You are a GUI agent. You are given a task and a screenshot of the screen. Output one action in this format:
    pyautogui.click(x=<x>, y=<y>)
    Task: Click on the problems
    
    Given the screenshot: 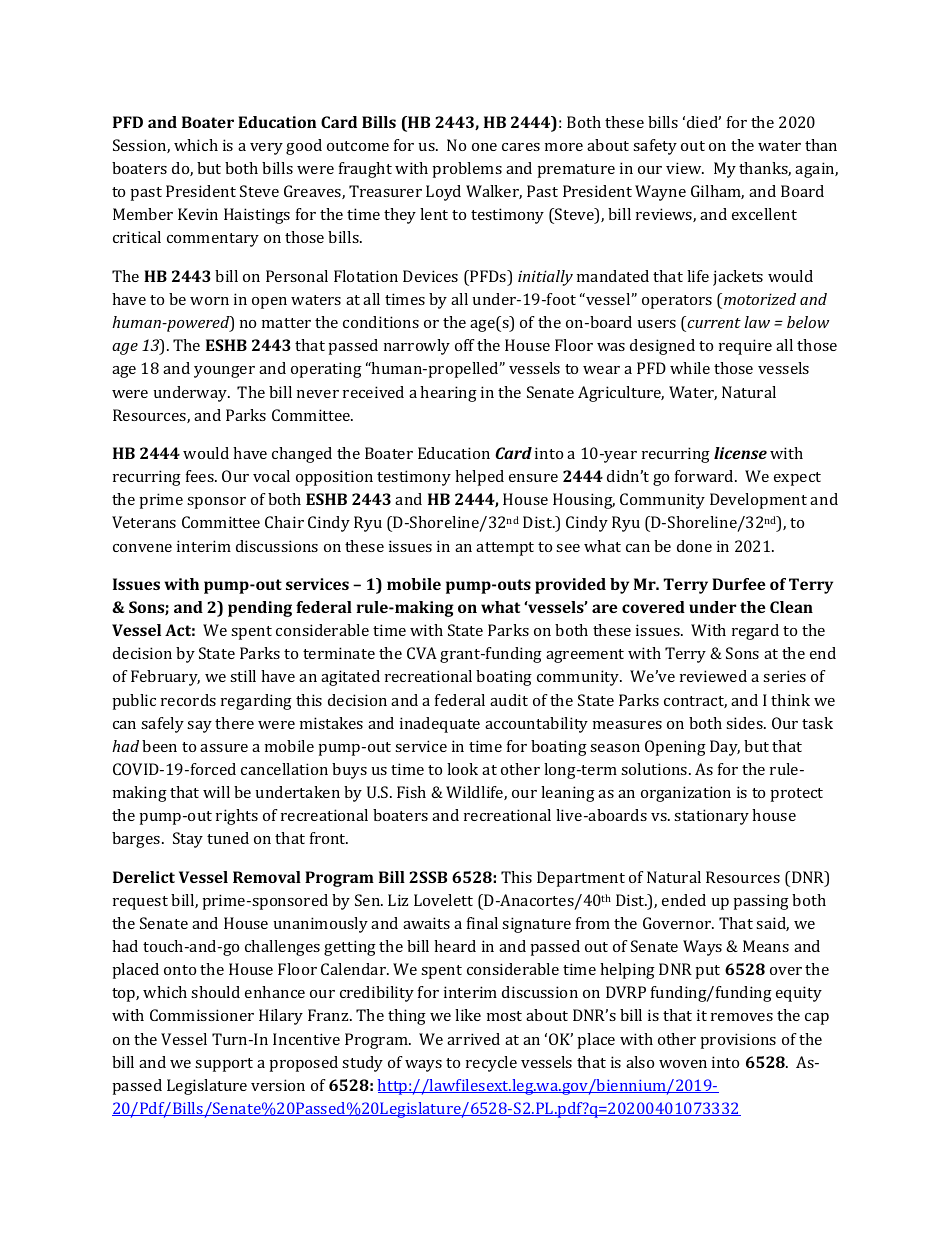 What is the action you would take?
    pyautogui.click(x=467, y=170)
